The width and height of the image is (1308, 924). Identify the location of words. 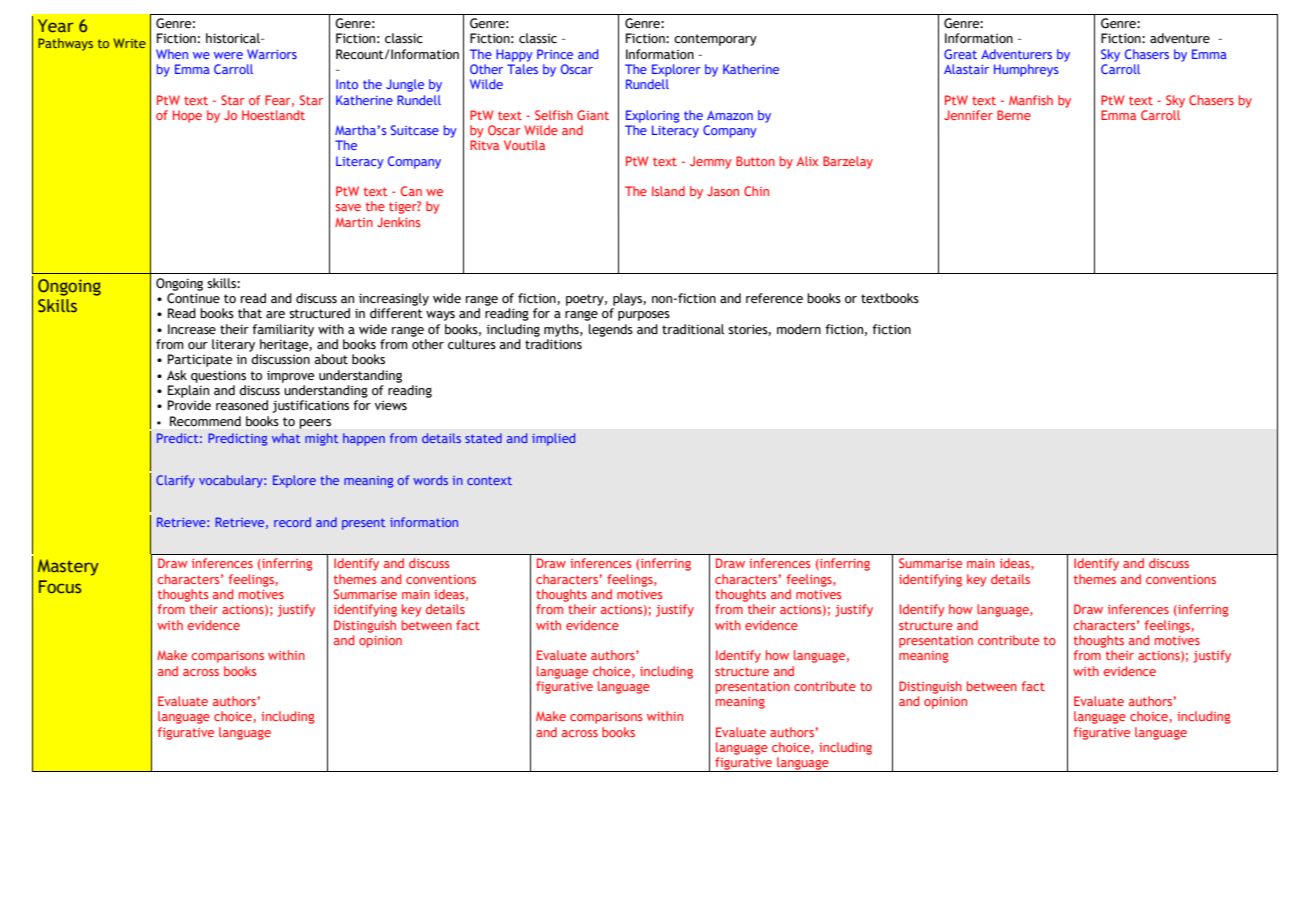
(430, 480).
